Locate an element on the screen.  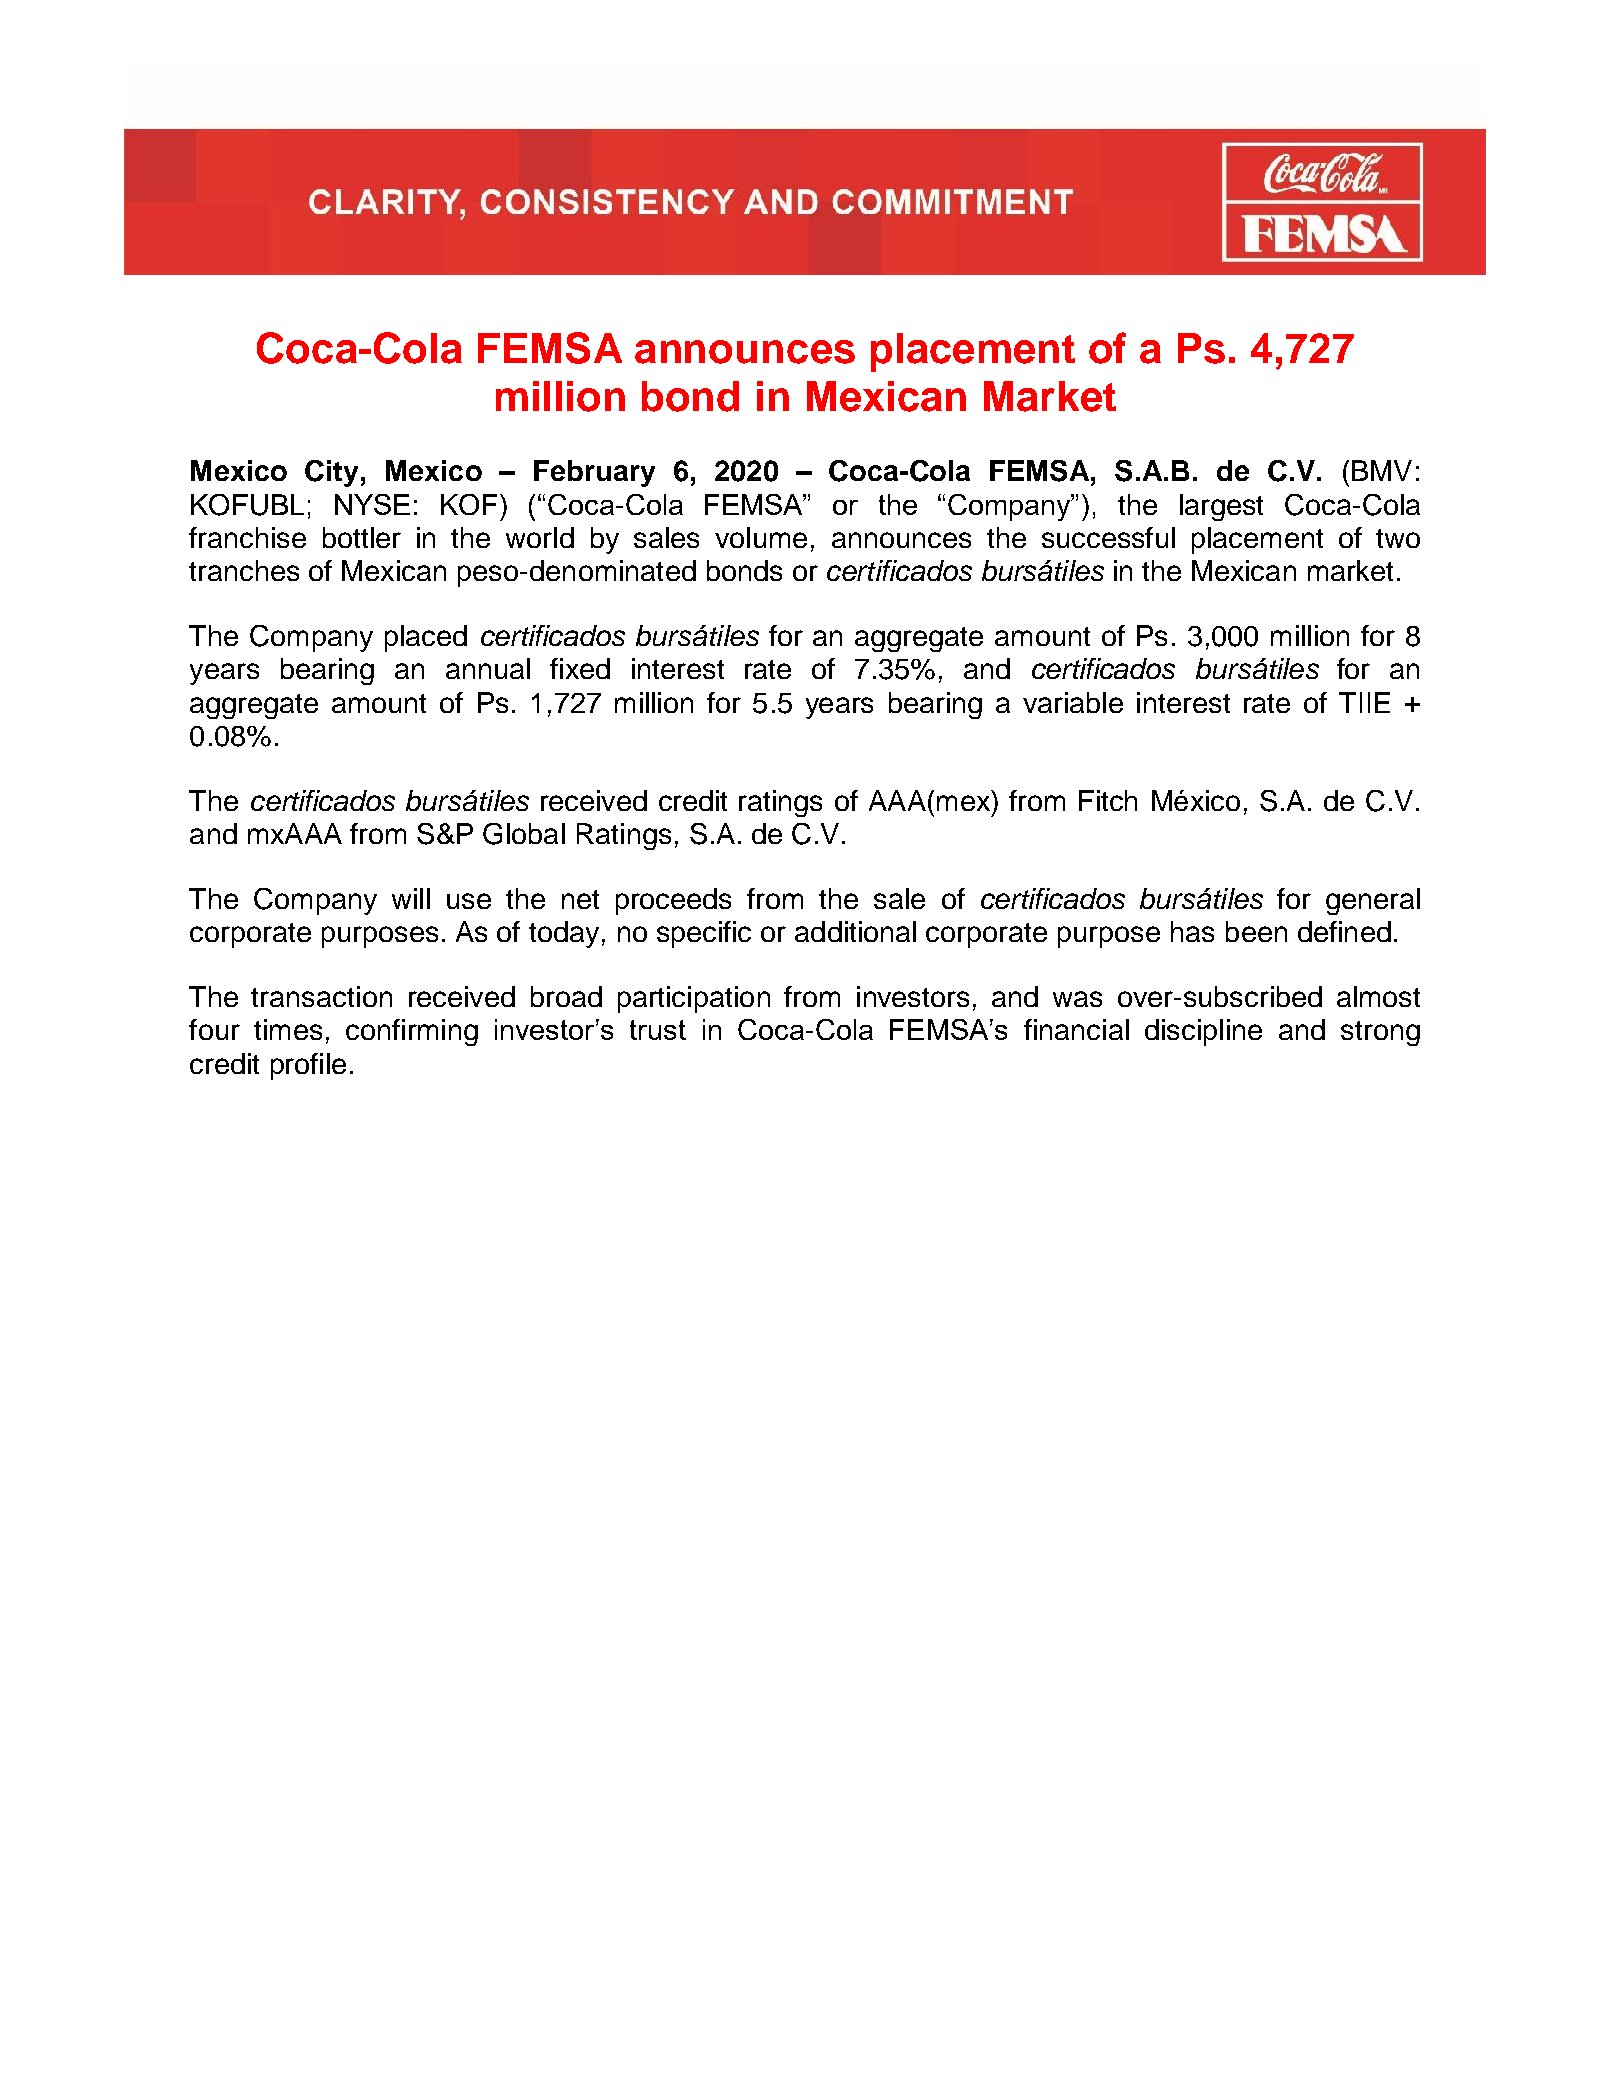
general is located at coordinates (1373, 901).
